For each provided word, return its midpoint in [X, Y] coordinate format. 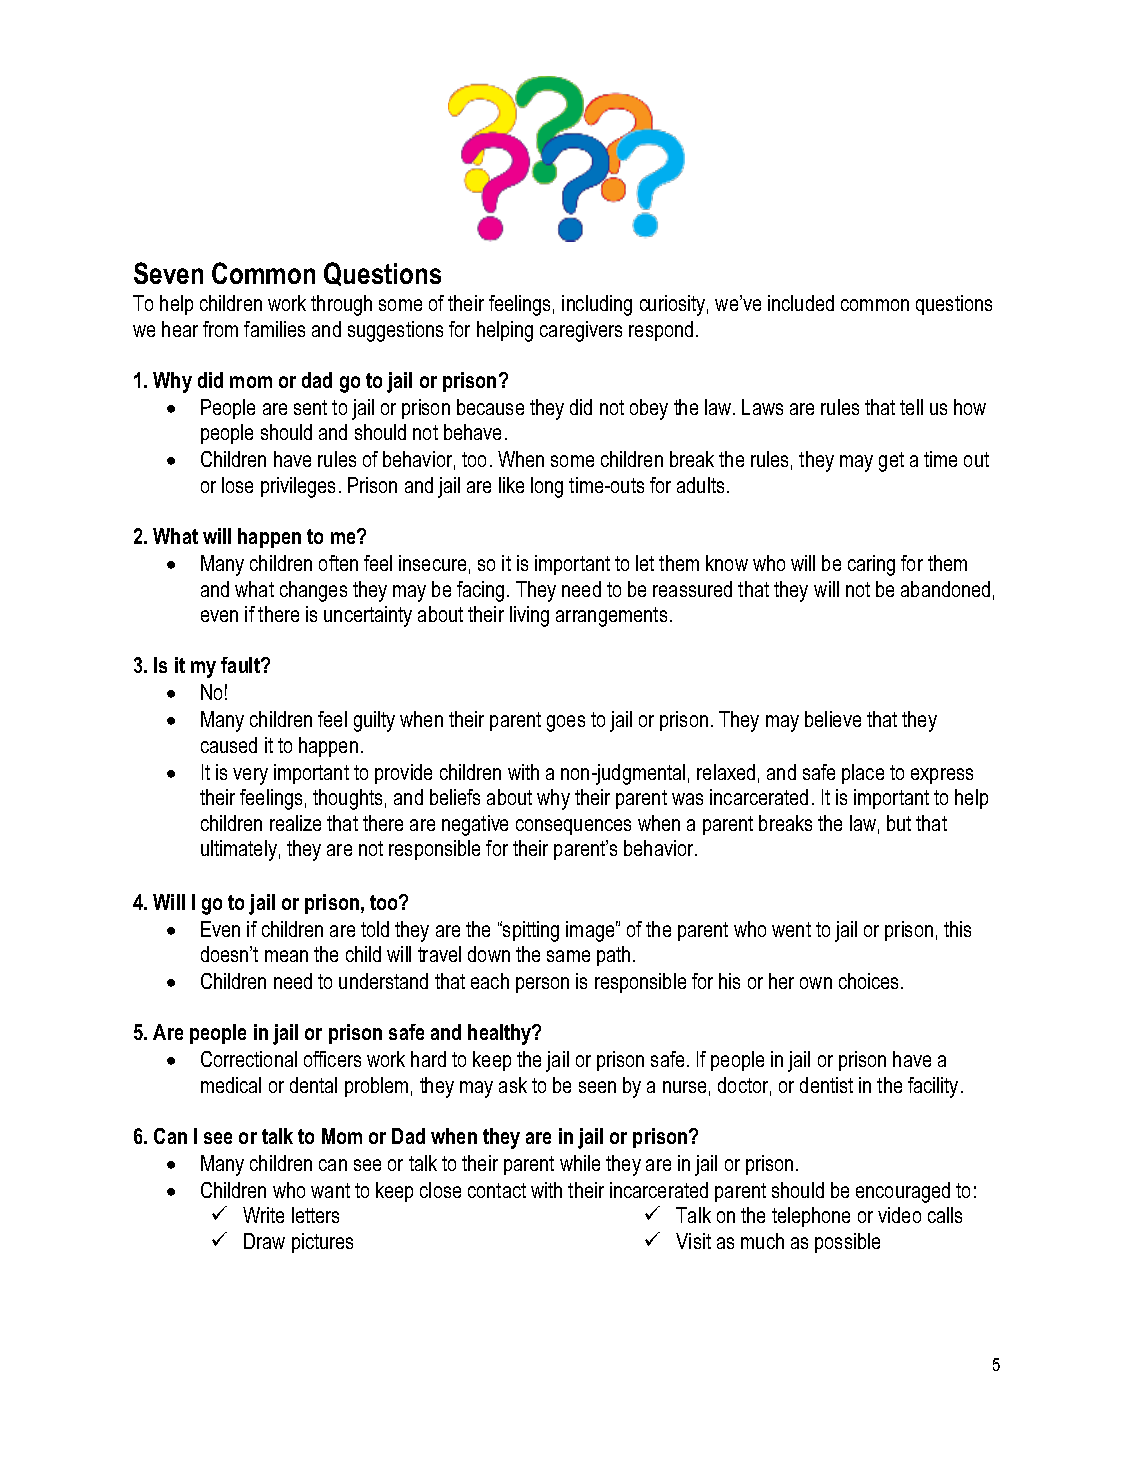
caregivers [581, 331]
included [801, 303]
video [899, 1215]
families [274, 329]
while [580, 1163]
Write [263, 1215]
